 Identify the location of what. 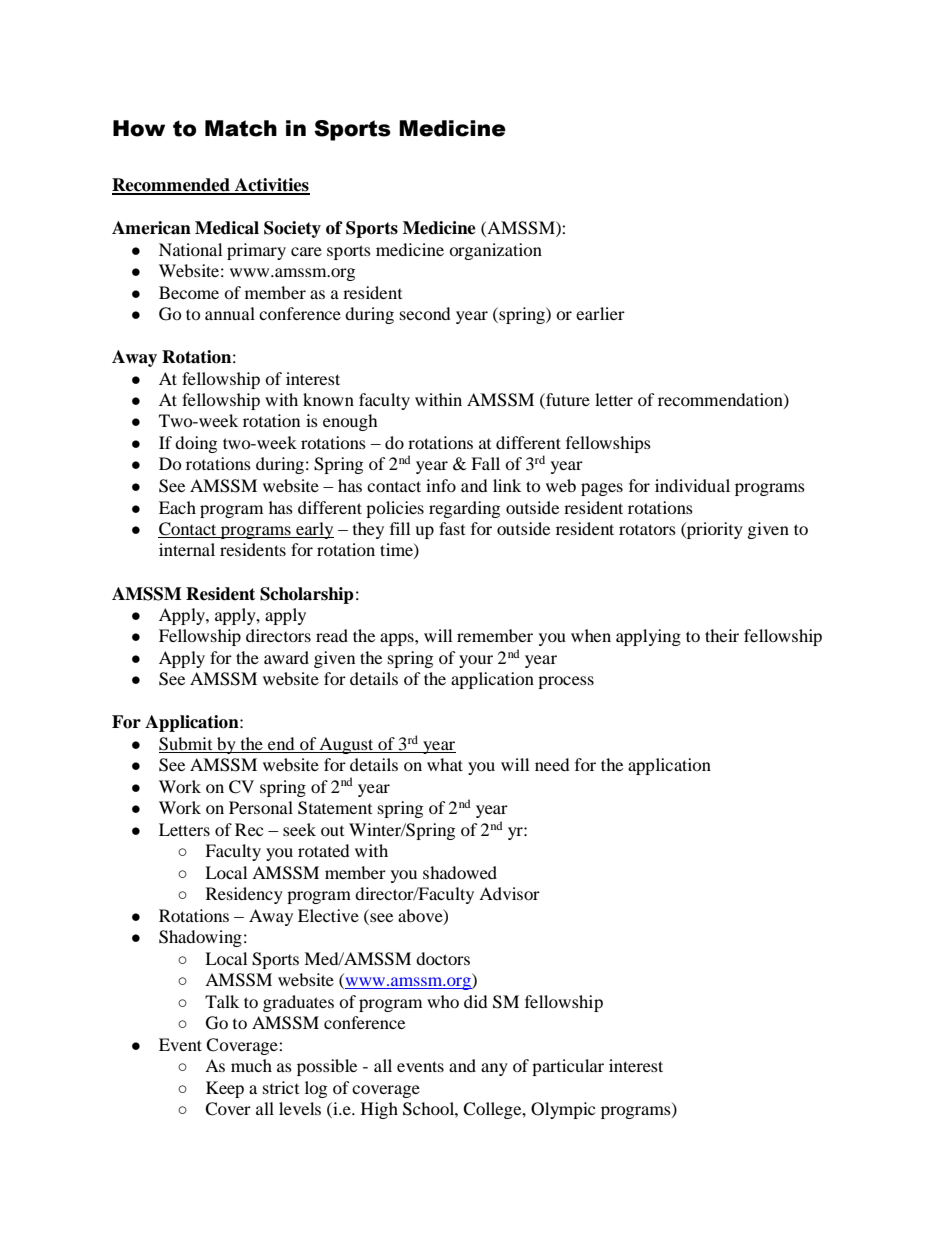
(445, 764).
